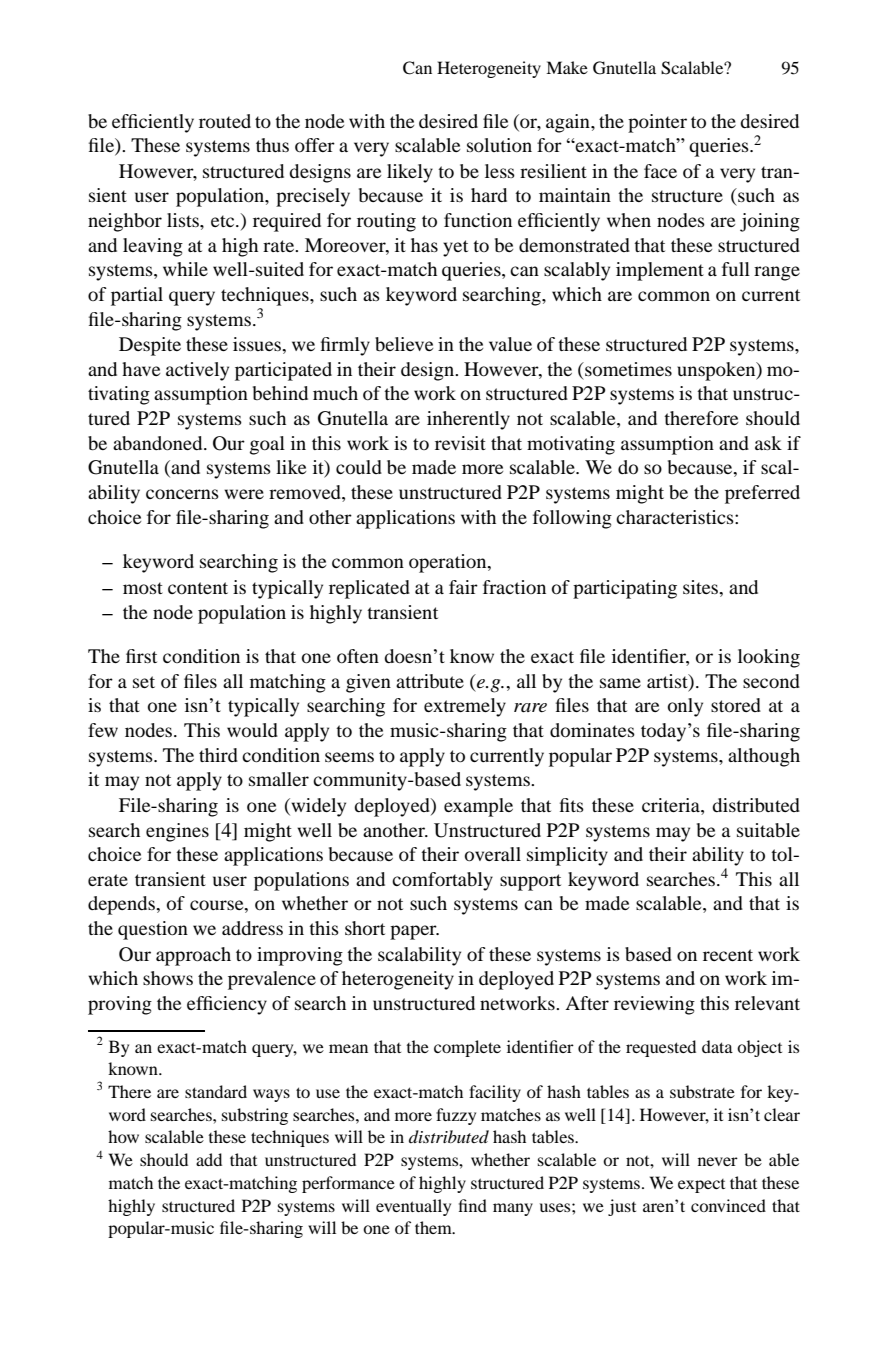 The image size is (887, 1372). What do you see at coordinates (159, 443) in the document?
I see `abandoned` at bounding box center [159, 443].
